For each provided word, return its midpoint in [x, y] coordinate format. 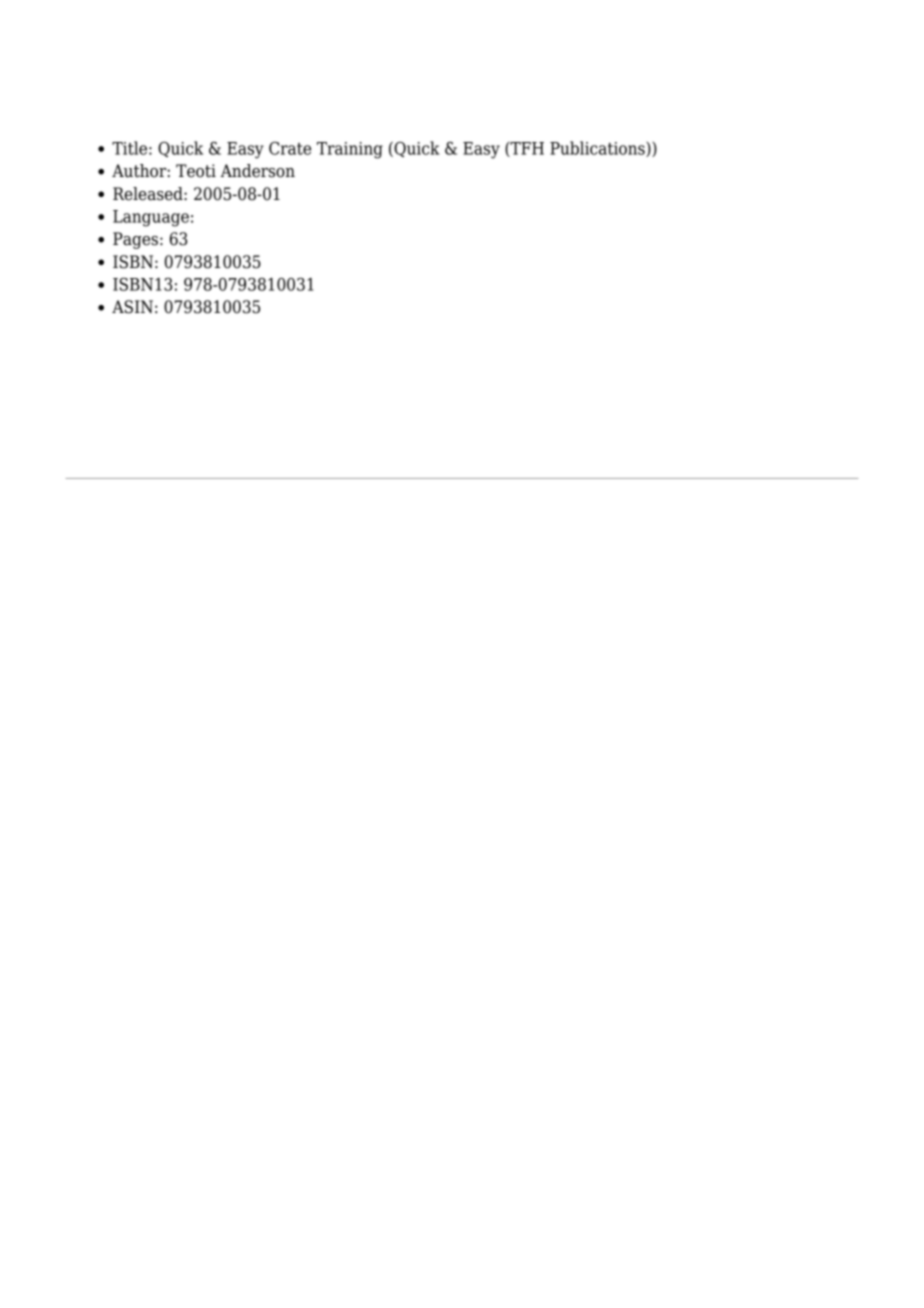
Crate [290, 148]
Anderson [257, 171]
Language [151, 218]
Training [350, 150]
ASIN [132, 307]
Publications [598, 149]
